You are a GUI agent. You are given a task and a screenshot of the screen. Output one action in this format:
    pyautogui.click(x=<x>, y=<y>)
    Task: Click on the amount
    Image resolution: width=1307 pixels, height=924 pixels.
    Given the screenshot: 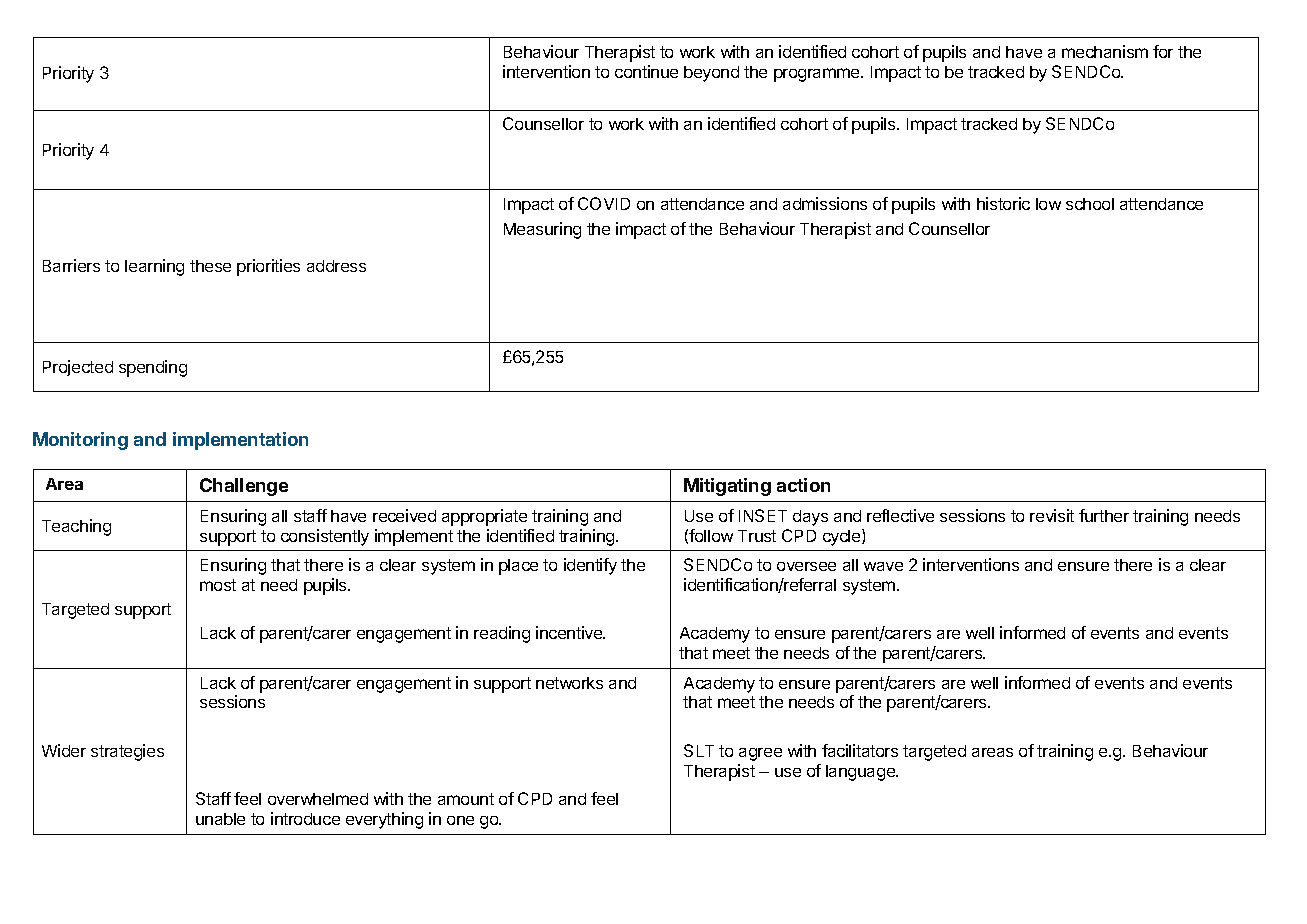 What is the action you would take?
    pyautogui.click(x=466, y=799)
